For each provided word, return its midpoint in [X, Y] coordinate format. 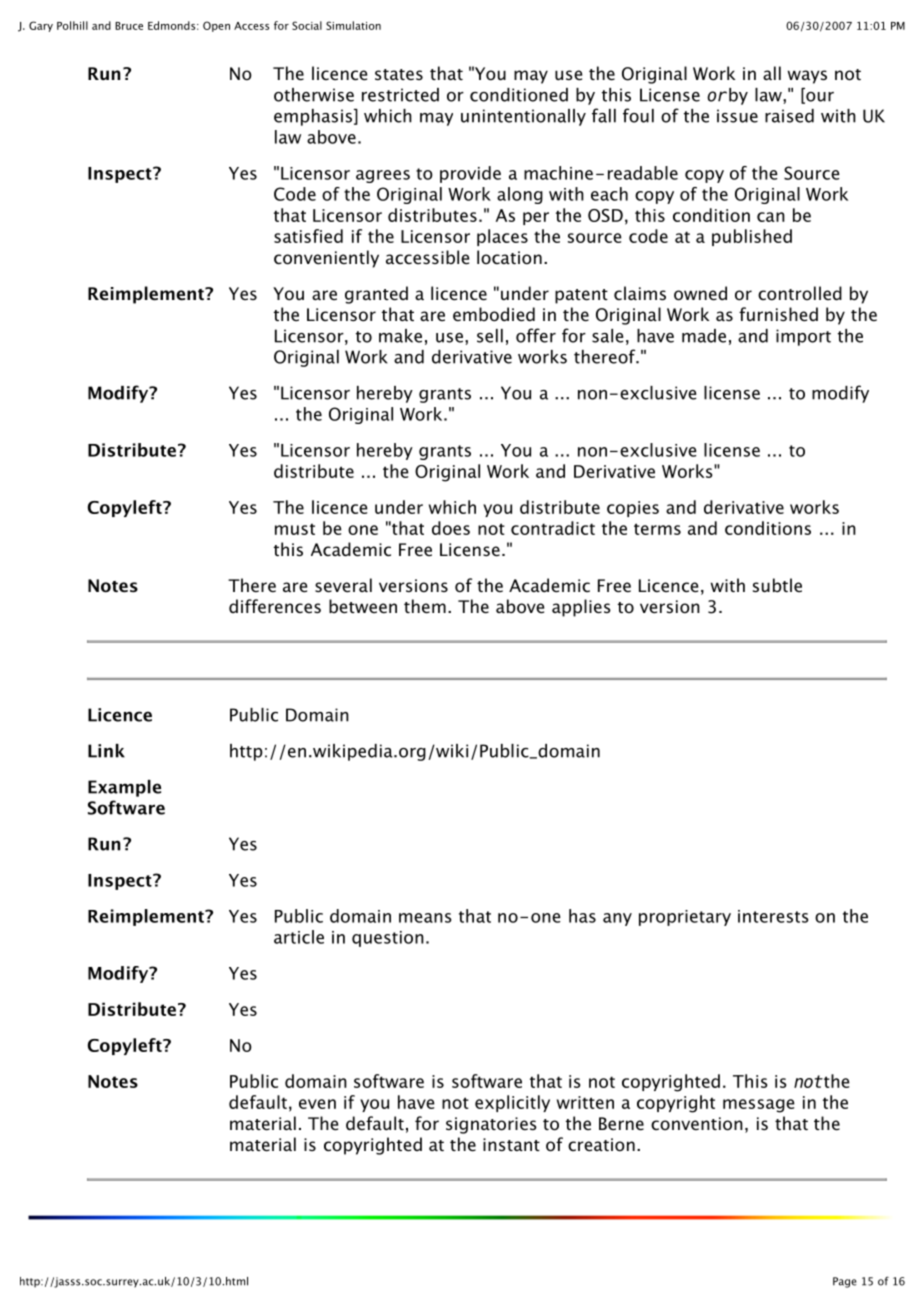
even [317, 1104]
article [299, 937]
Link [106, 751]
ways [807, 77]
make [400, 336]
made [704, 336]
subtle [777, 585]
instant [511, 1144]
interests [773, 916]
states [399, 74]
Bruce [129, 26]
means [425, 918]
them [425, 606]
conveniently [326, 259]
